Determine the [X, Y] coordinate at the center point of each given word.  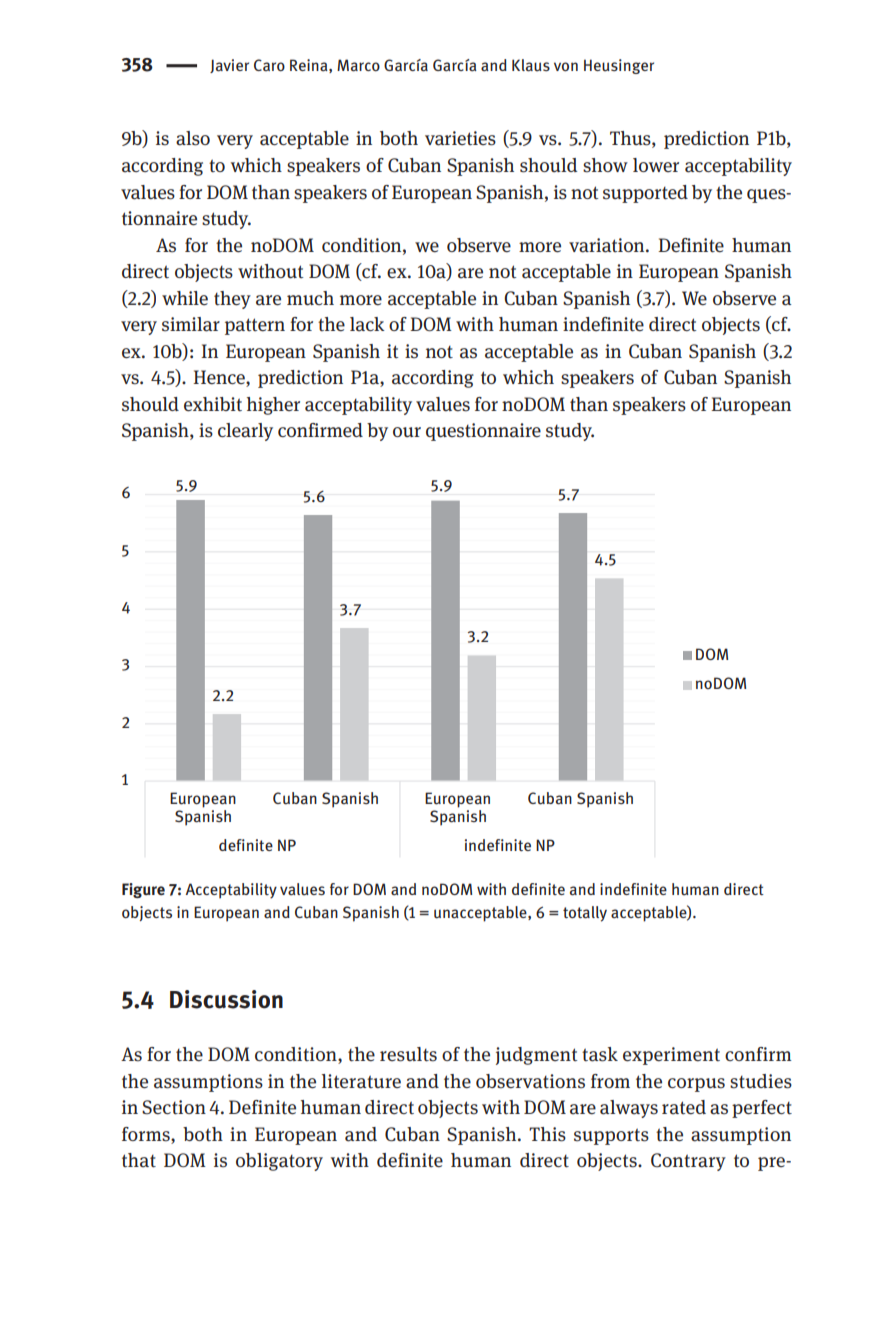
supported [645, 194]
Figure [143, 890]
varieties [460, 138]
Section [174, 1107]
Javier [229, 66]
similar [191, 324]
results [408, 1054]
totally [585, 914]
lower [656, 165]
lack [367, 324]
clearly [245, 432]
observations [530, 1081]
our [407, 432]
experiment [671, 1056]
